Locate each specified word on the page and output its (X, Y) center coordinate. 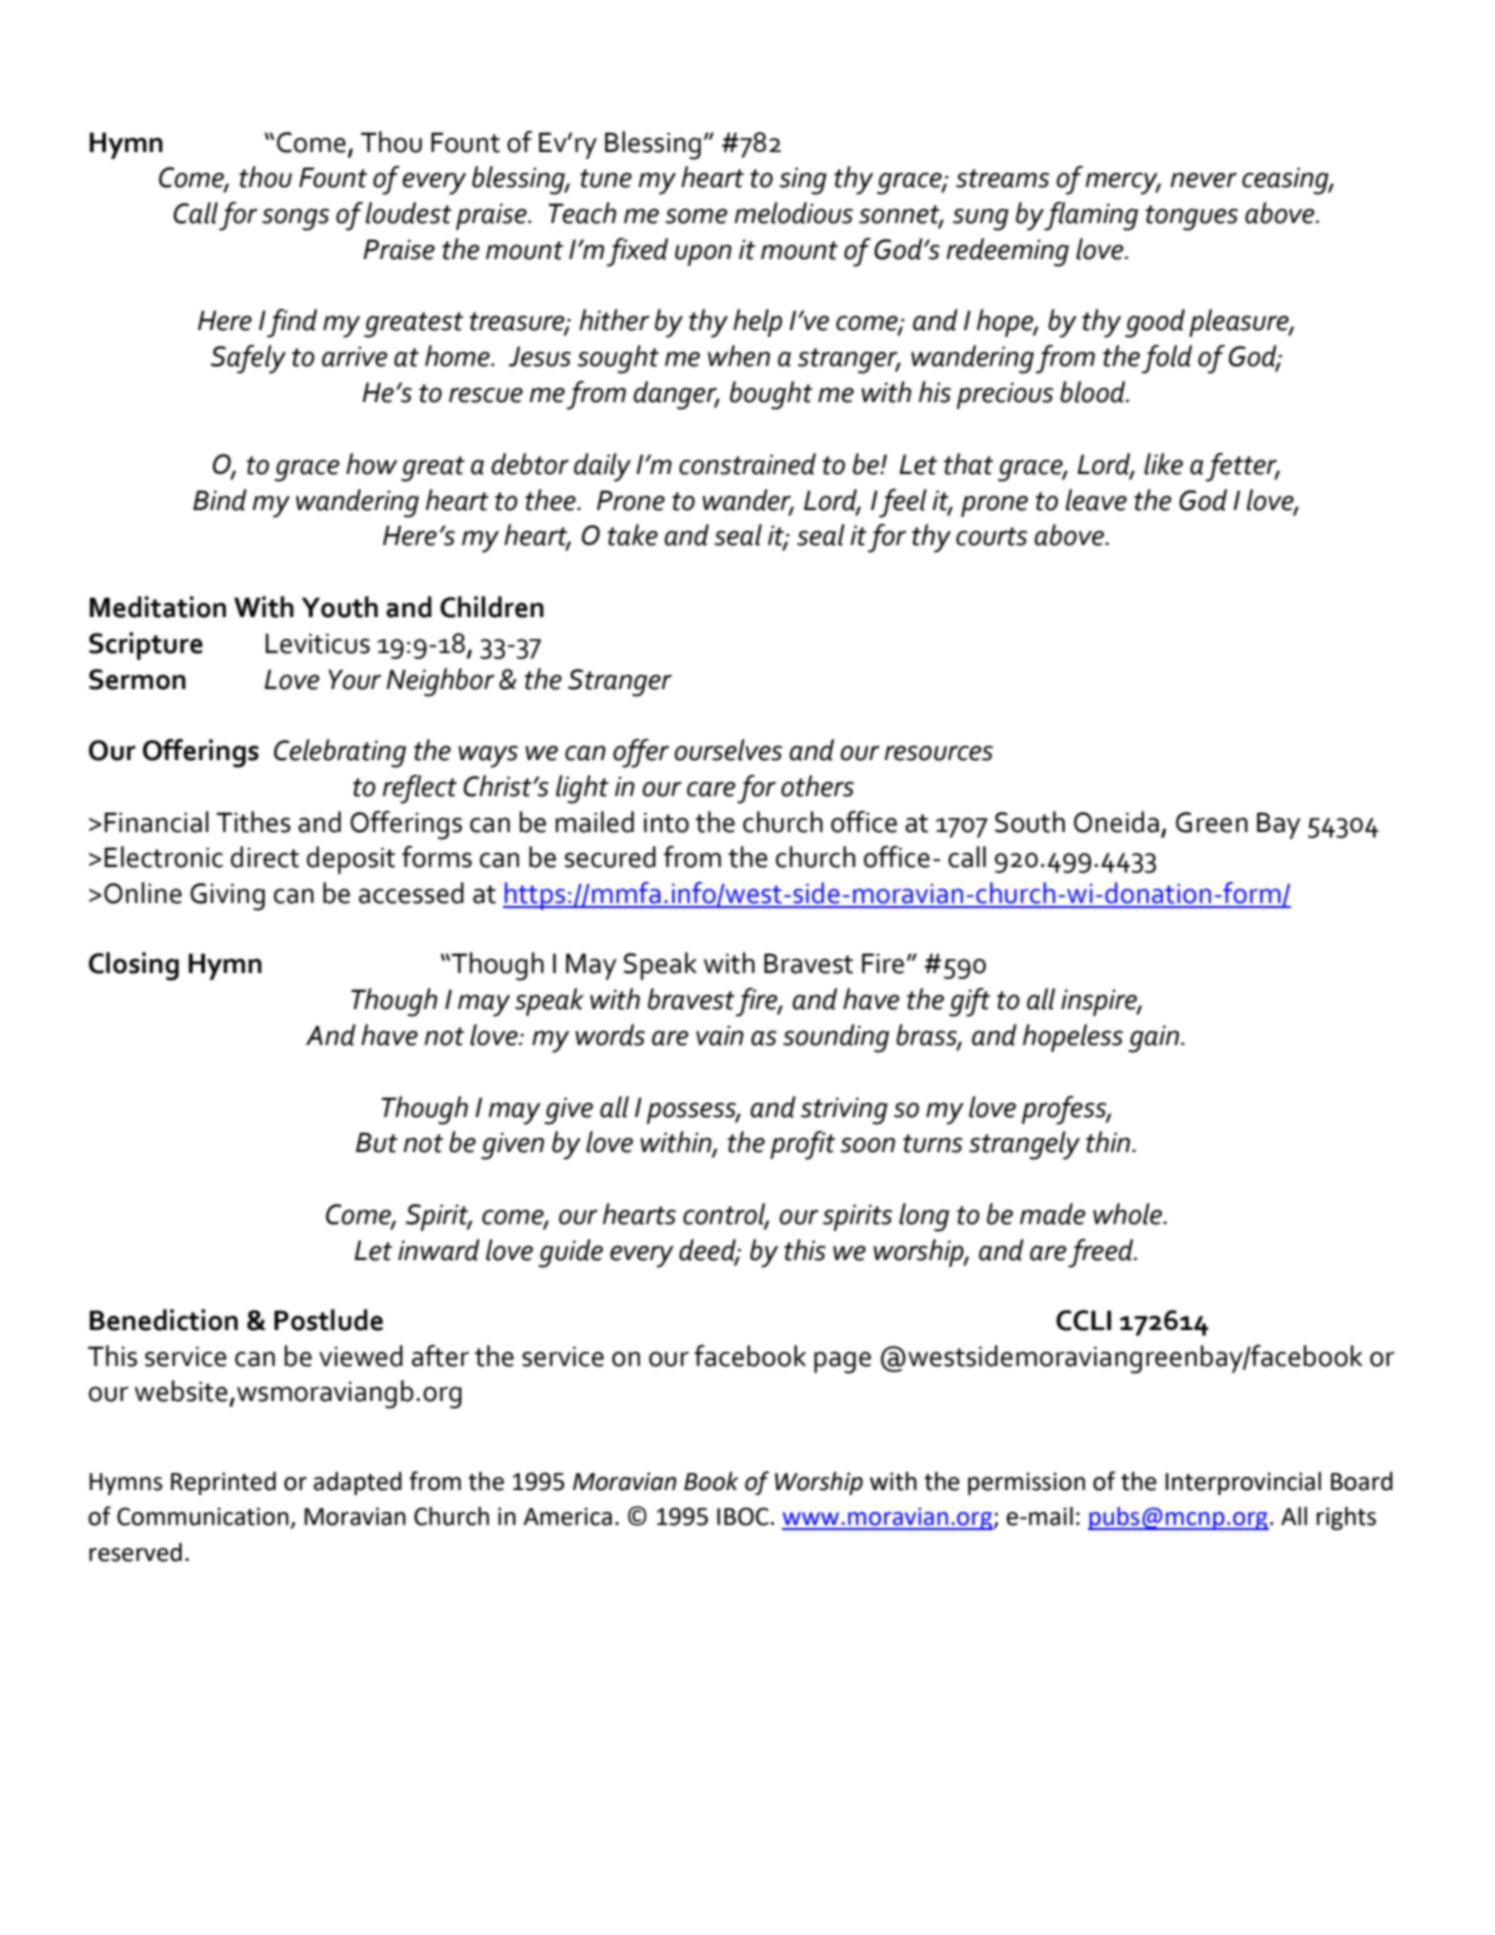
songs (295, 219)
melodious (793, 213)
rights (1346, 1518)
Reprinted (223, 1483)
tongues (1192, 218)
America (567, 1516)
